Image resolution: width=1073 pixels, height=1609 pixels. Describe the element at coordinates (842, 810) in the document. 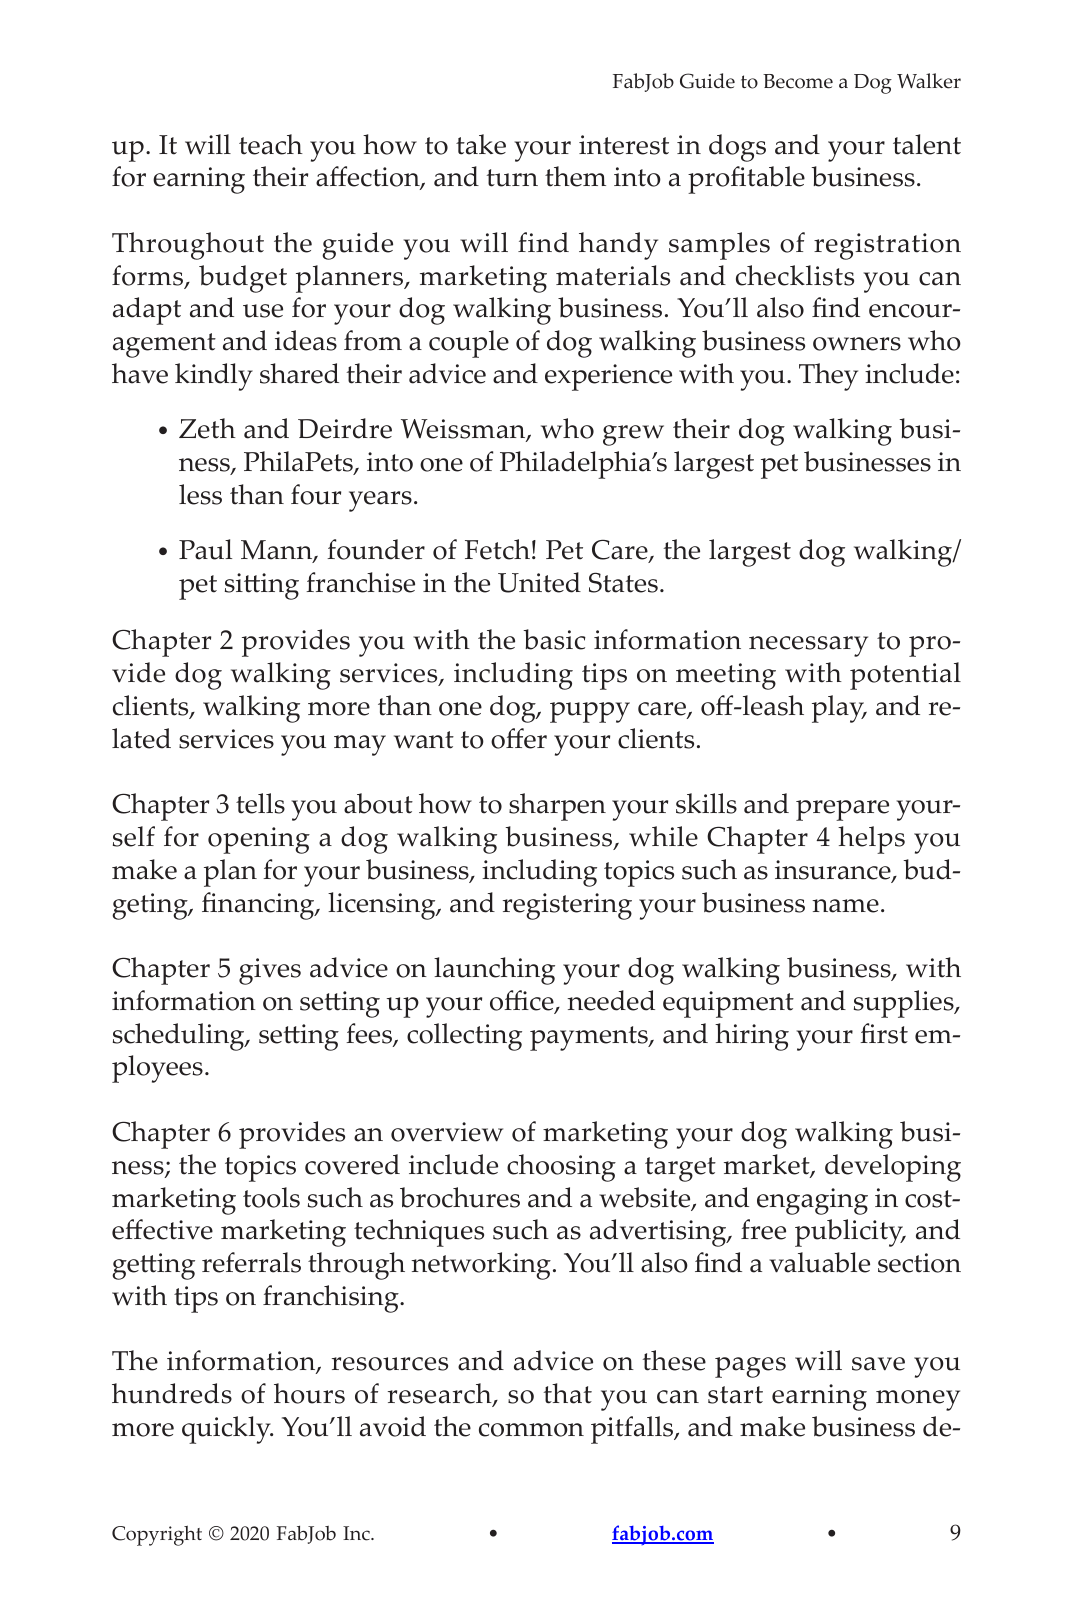

I see `prepare` at that location.
